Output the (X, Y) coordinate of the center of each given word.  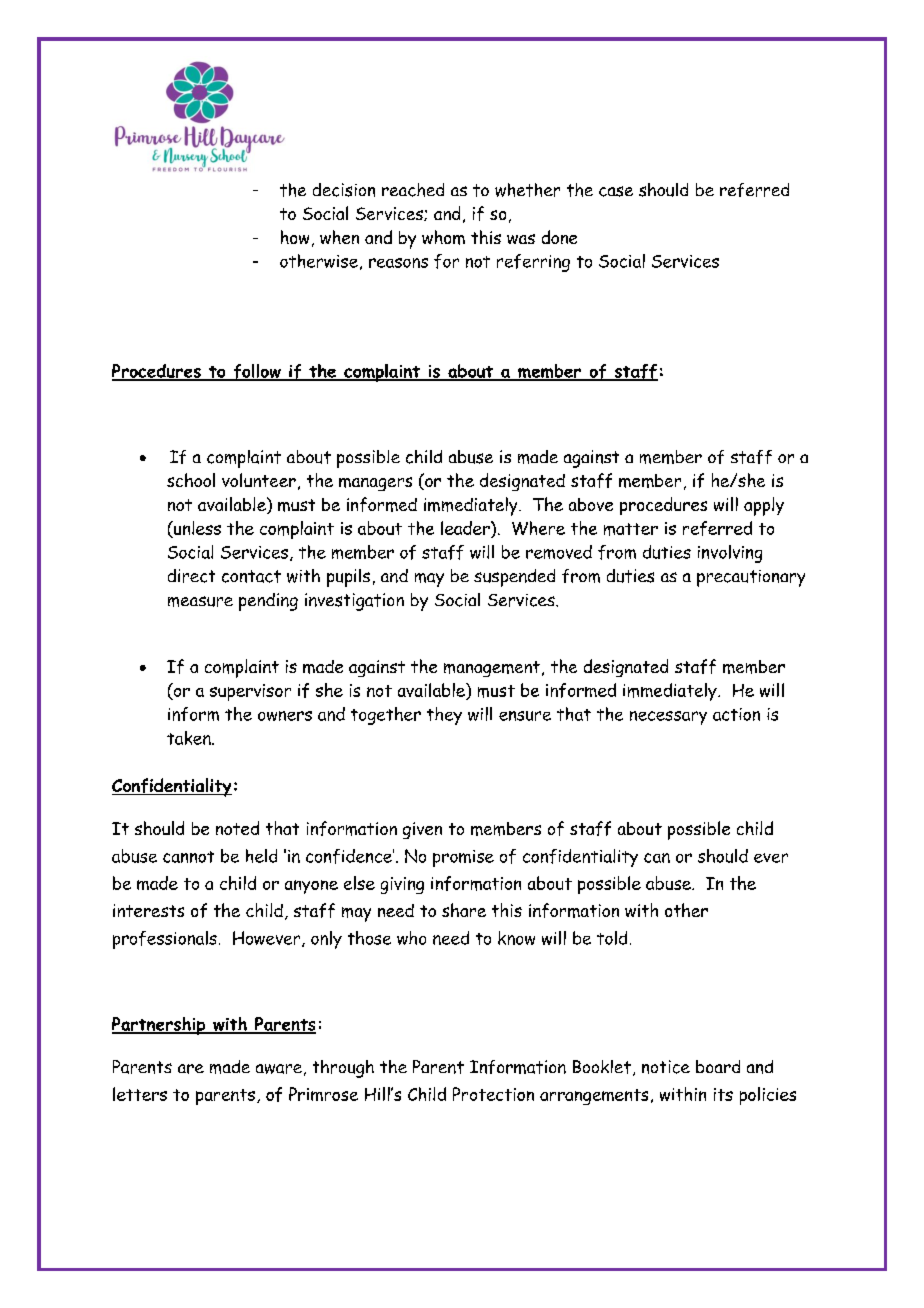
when (339, 237)
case (616, 191)
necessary (668, 718)
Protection (493, 1094)
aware (279, 1069)
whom (443, 237)
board (718, 1066)
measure (200, 601)
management (492, 669)
